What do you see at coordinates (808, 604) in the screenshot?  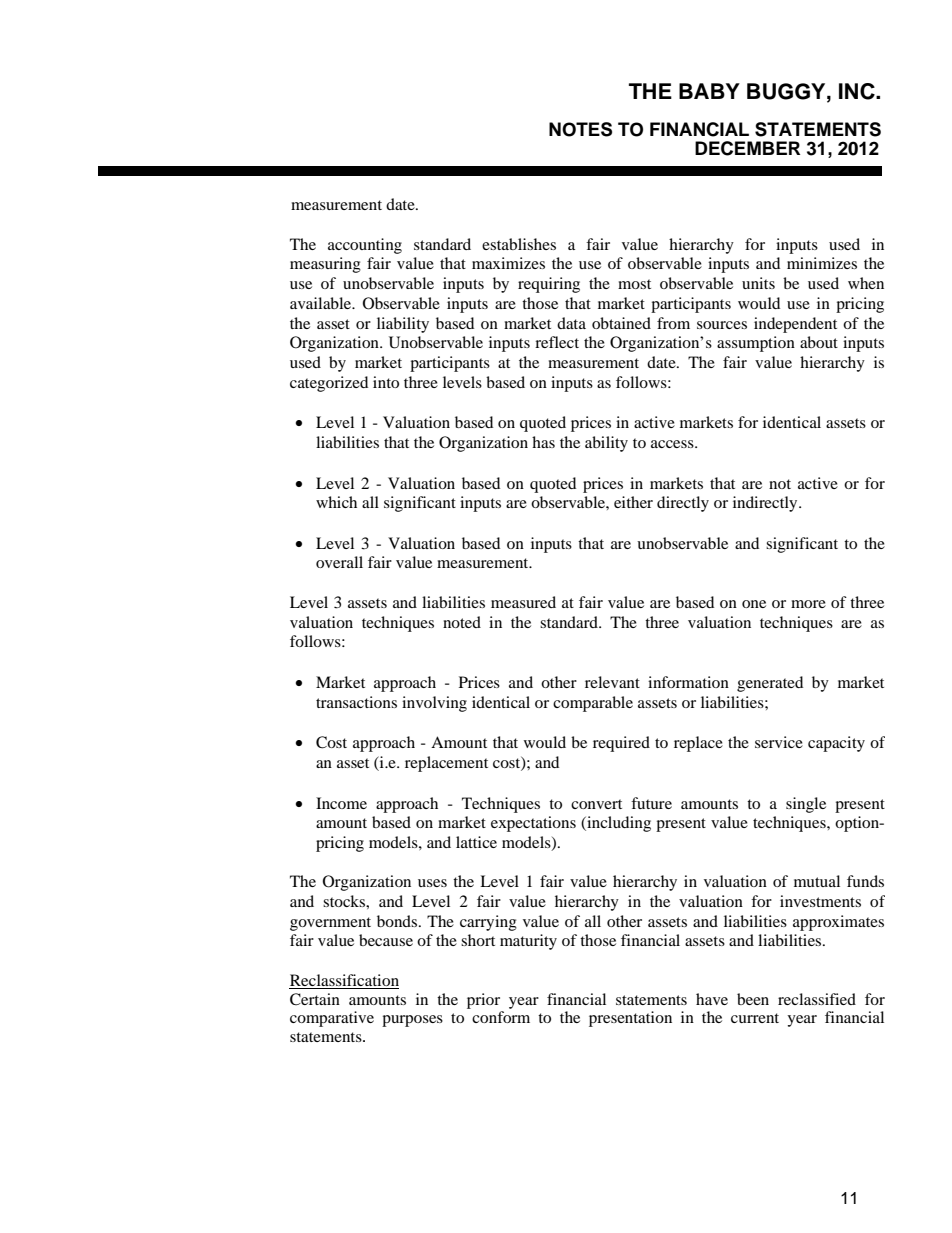 I see `more` at bounding box center [808, 604].
